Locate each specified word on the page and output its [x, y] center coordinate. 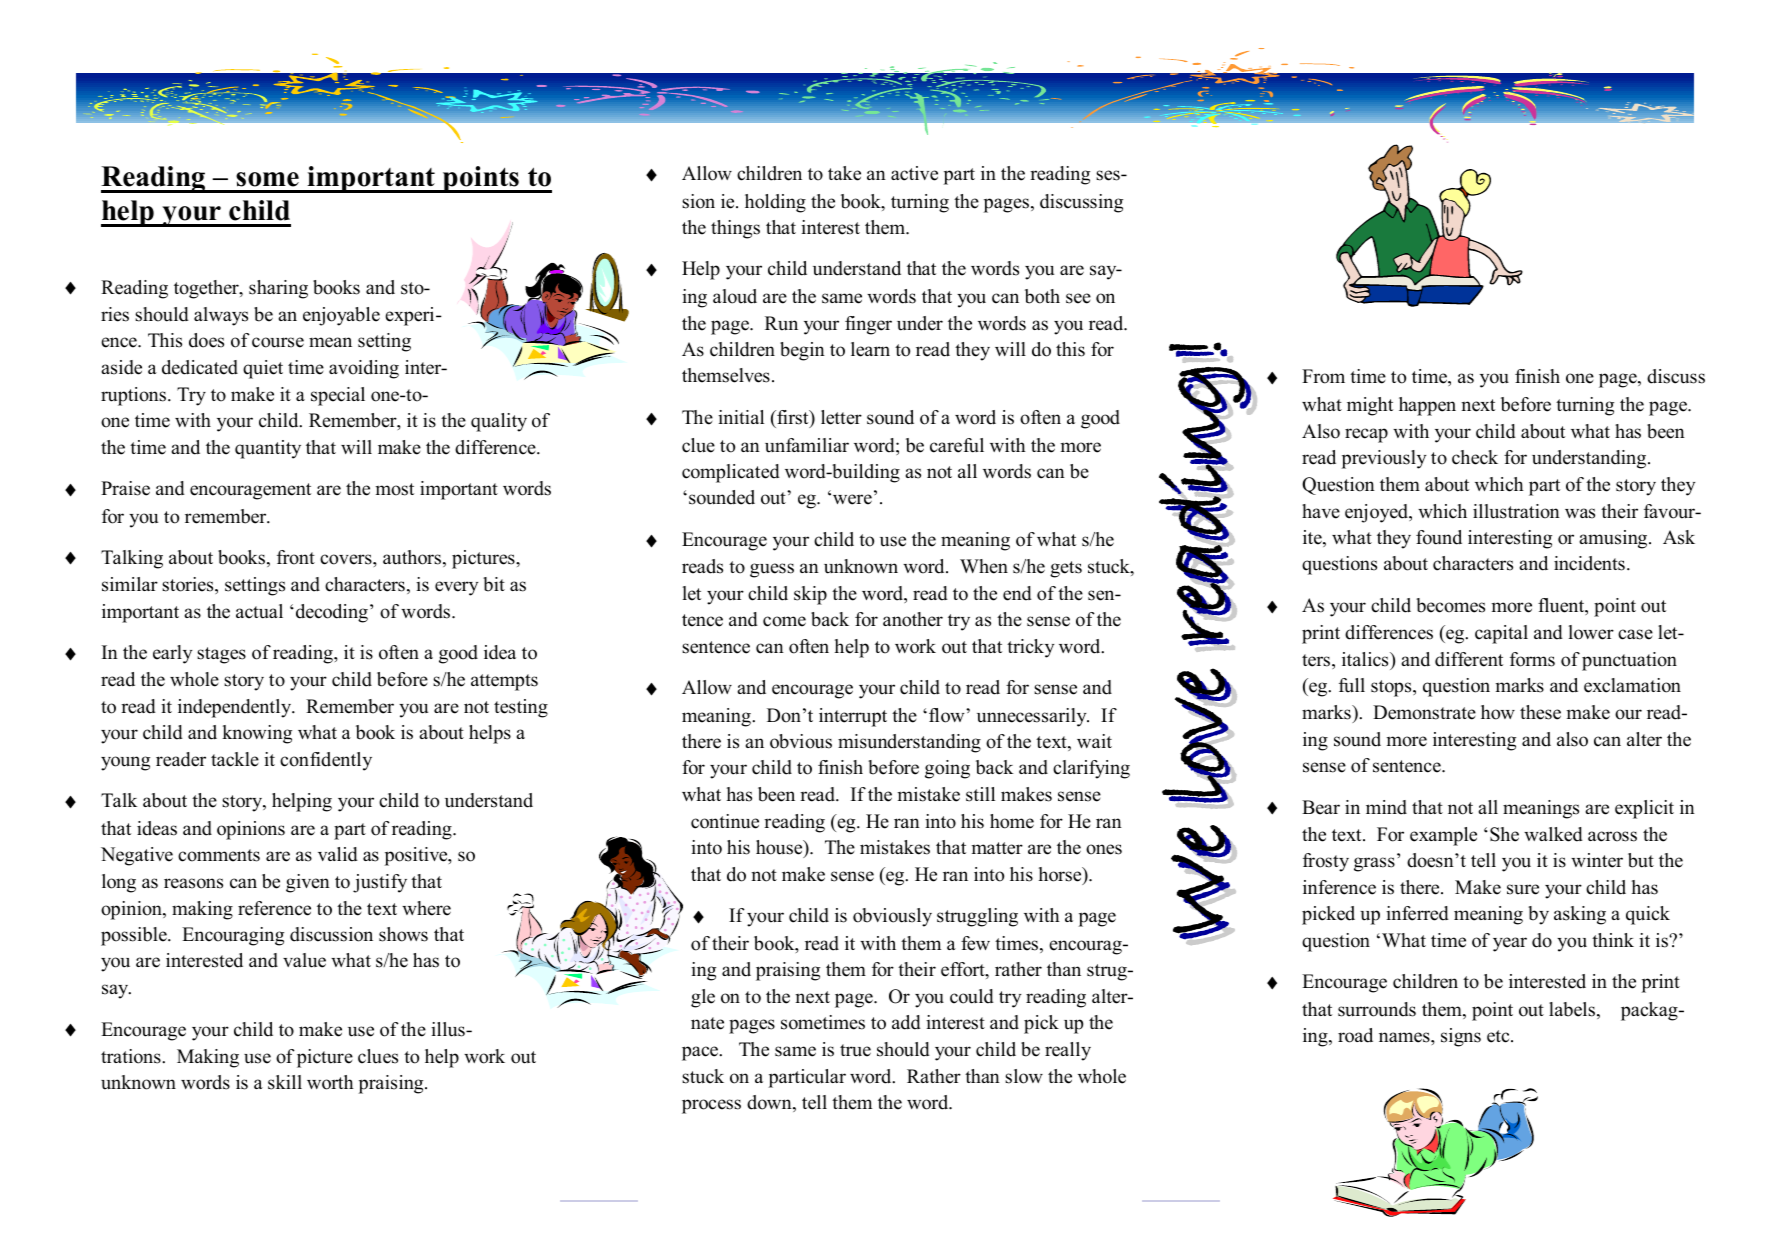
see [1078, 298]
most [394, 489]
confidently [326, 761]
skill [285, 1082]
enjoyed [1378, 513]
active [914, 173]
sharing [278, 289]
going [947, 769]
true [855, 1050]
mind [1386, 807]
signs [1461, 1037]
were [852, 499]
